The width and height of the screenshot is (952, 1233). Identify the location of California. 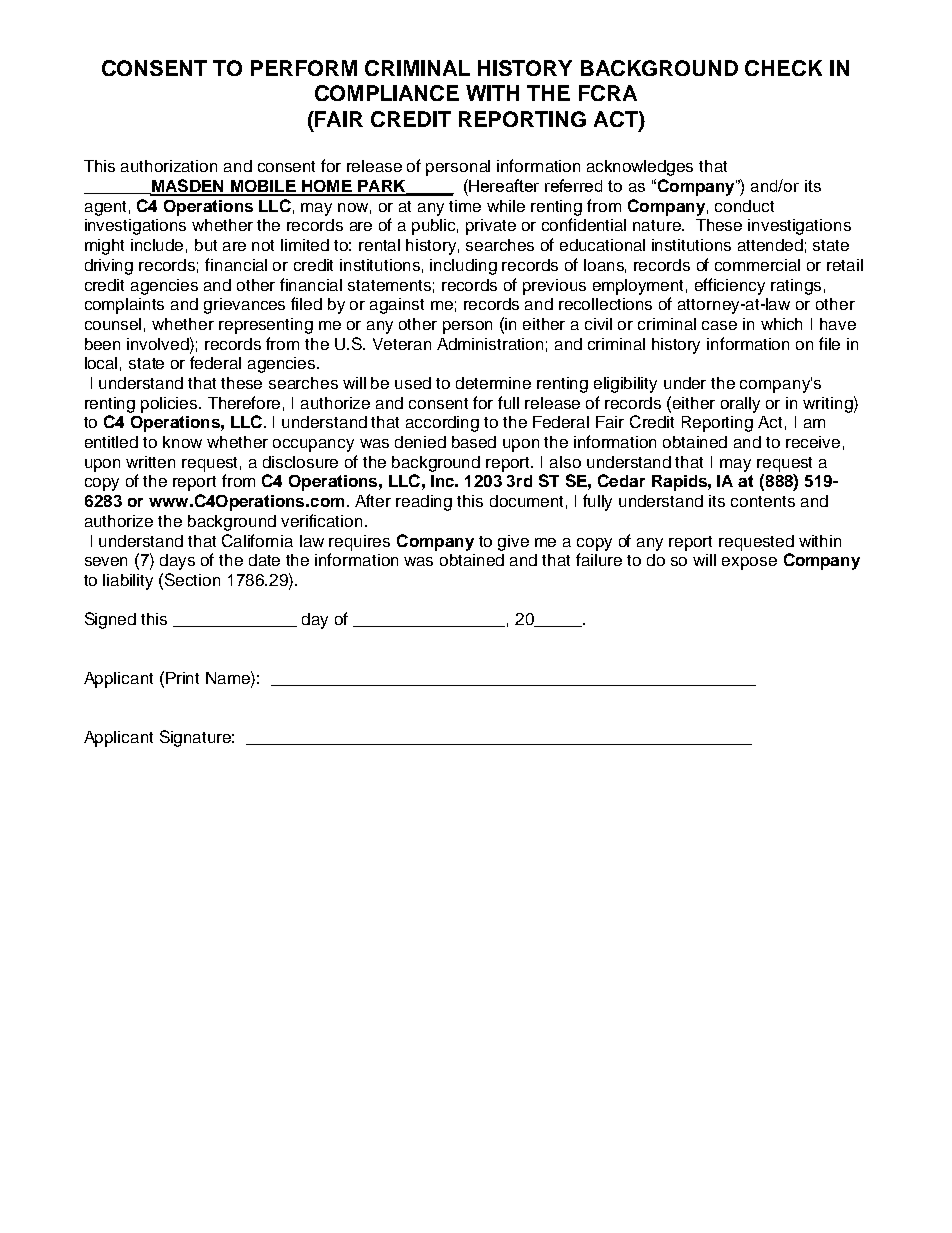
(257, 540).
